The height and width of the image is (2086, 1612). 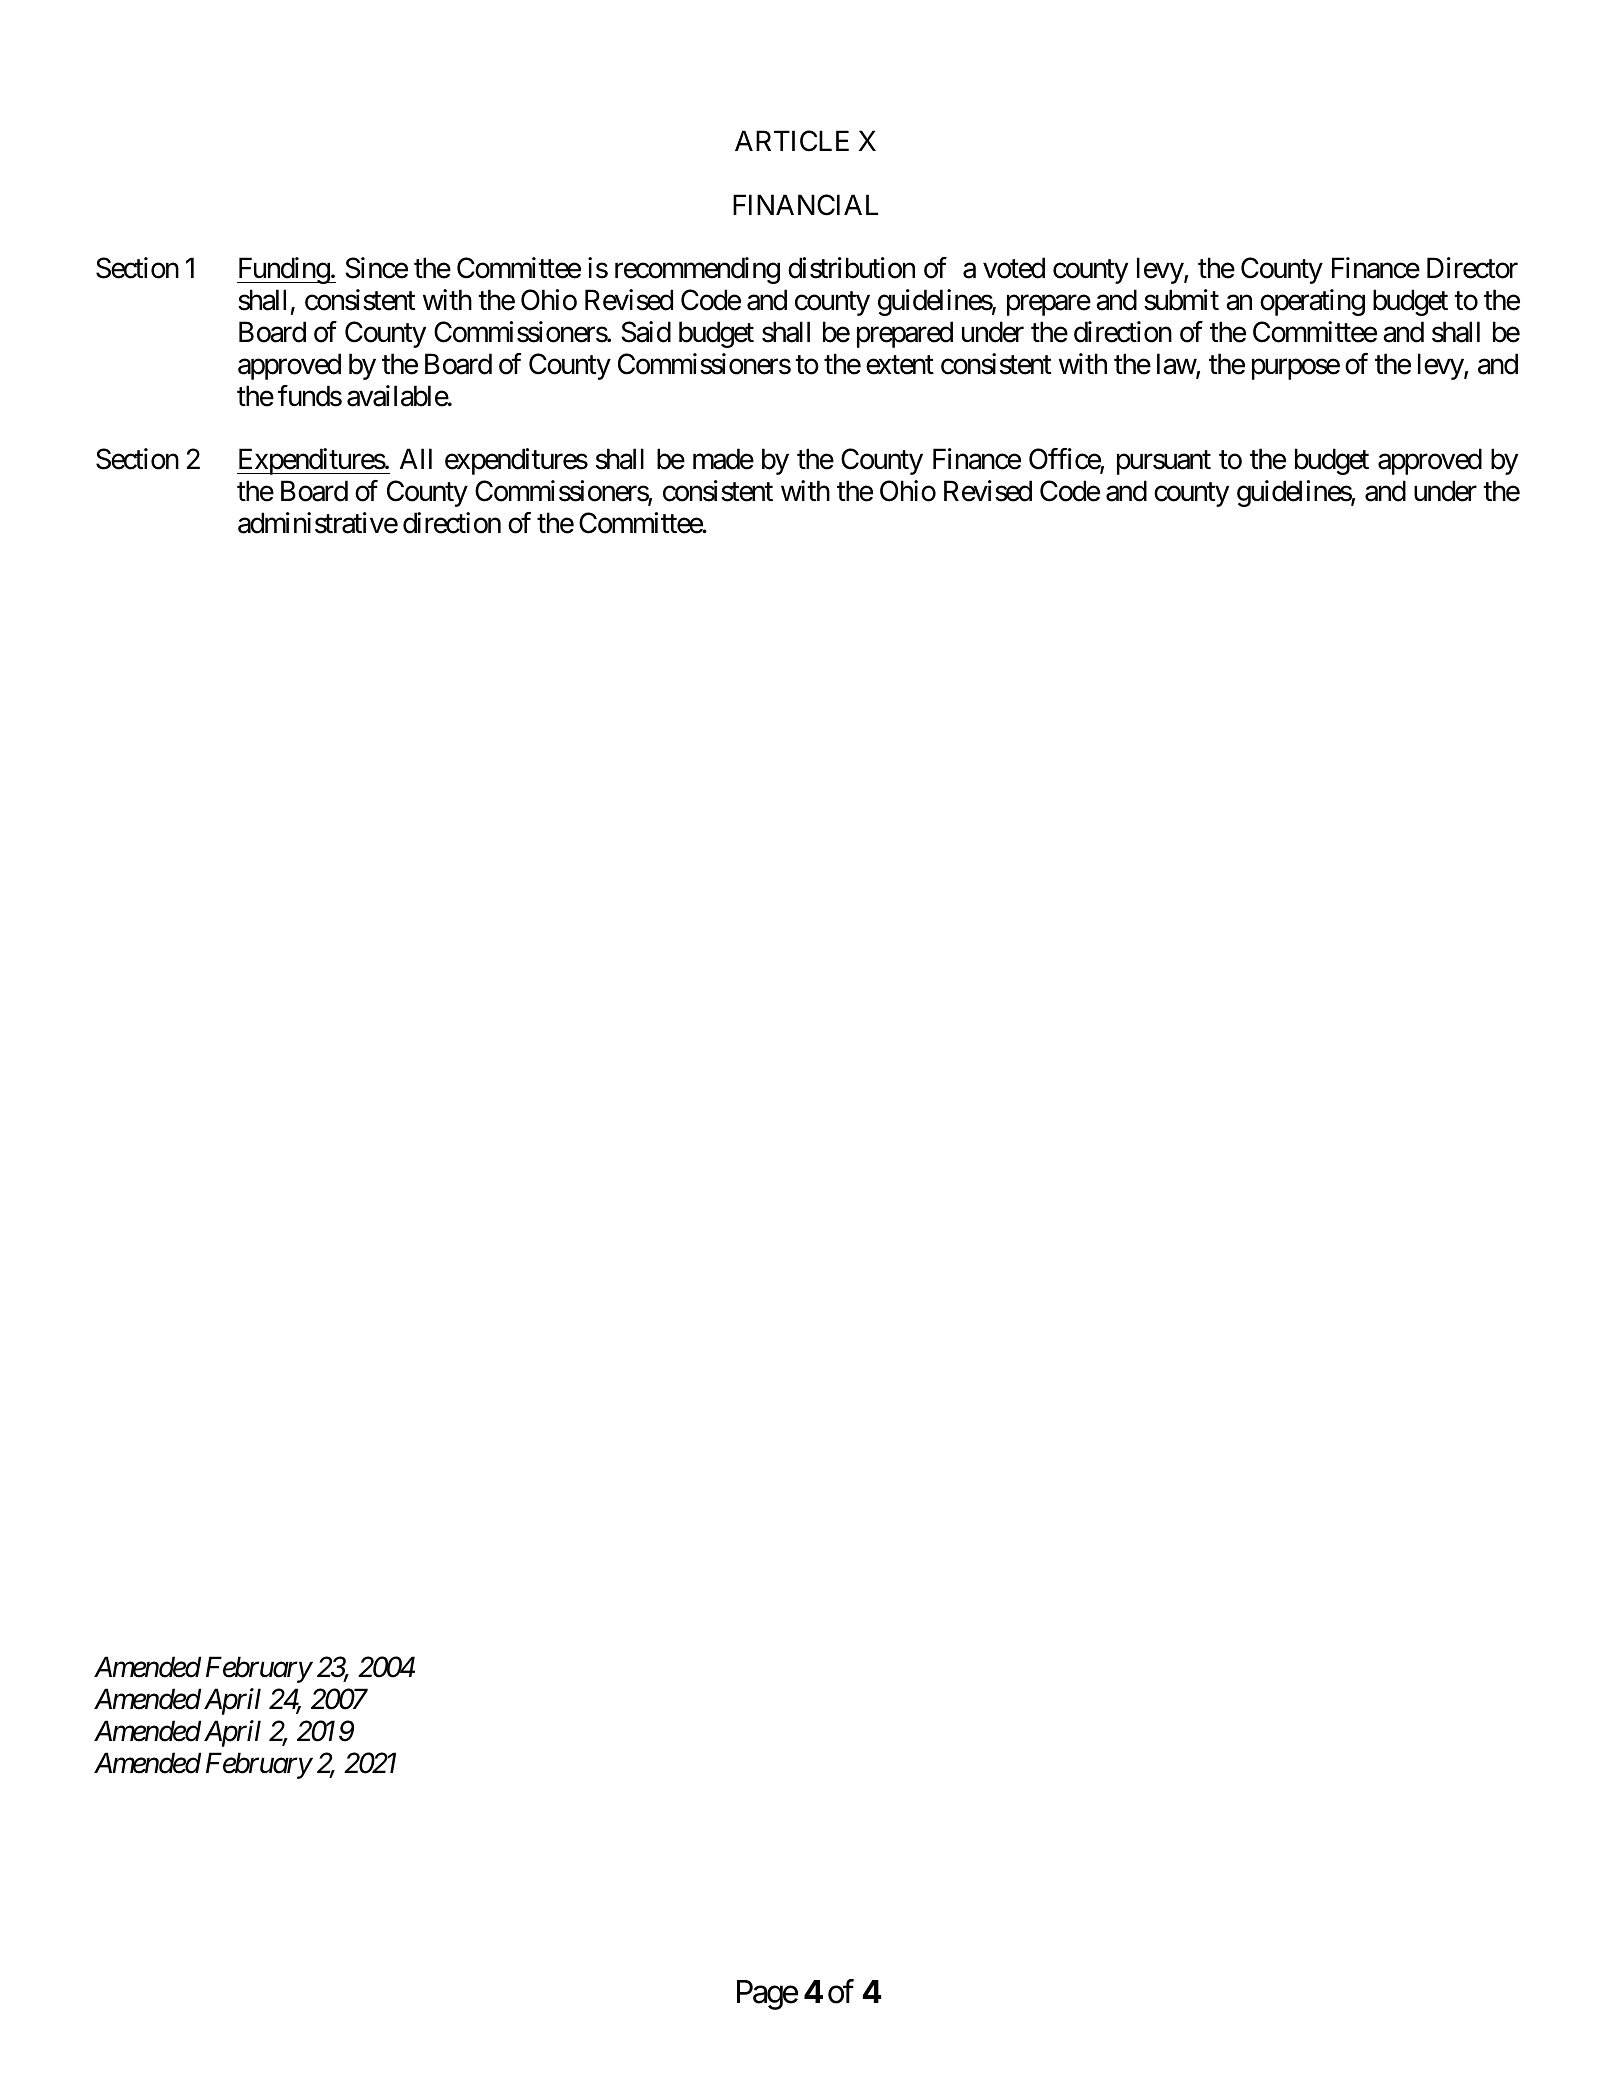 I want to click on Director, so click(x=1472, y=268).
